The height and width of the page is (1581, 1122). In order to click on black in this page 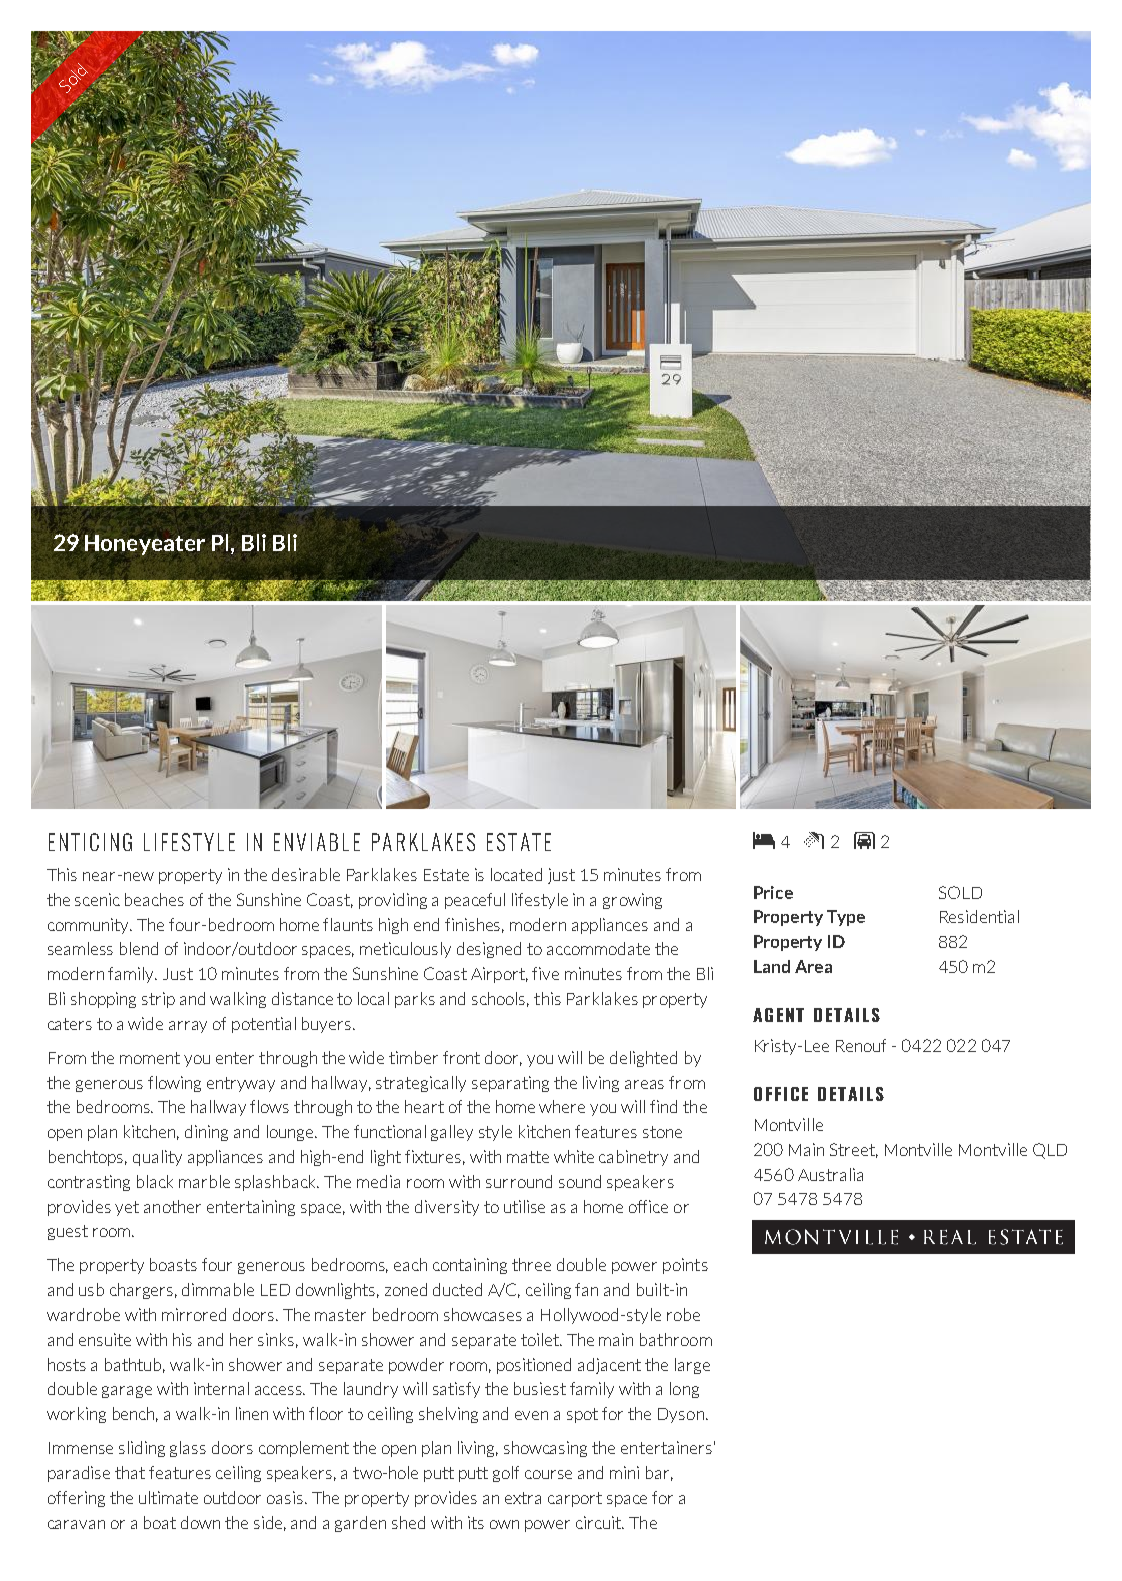, I will do `click(155, 1181)`.
